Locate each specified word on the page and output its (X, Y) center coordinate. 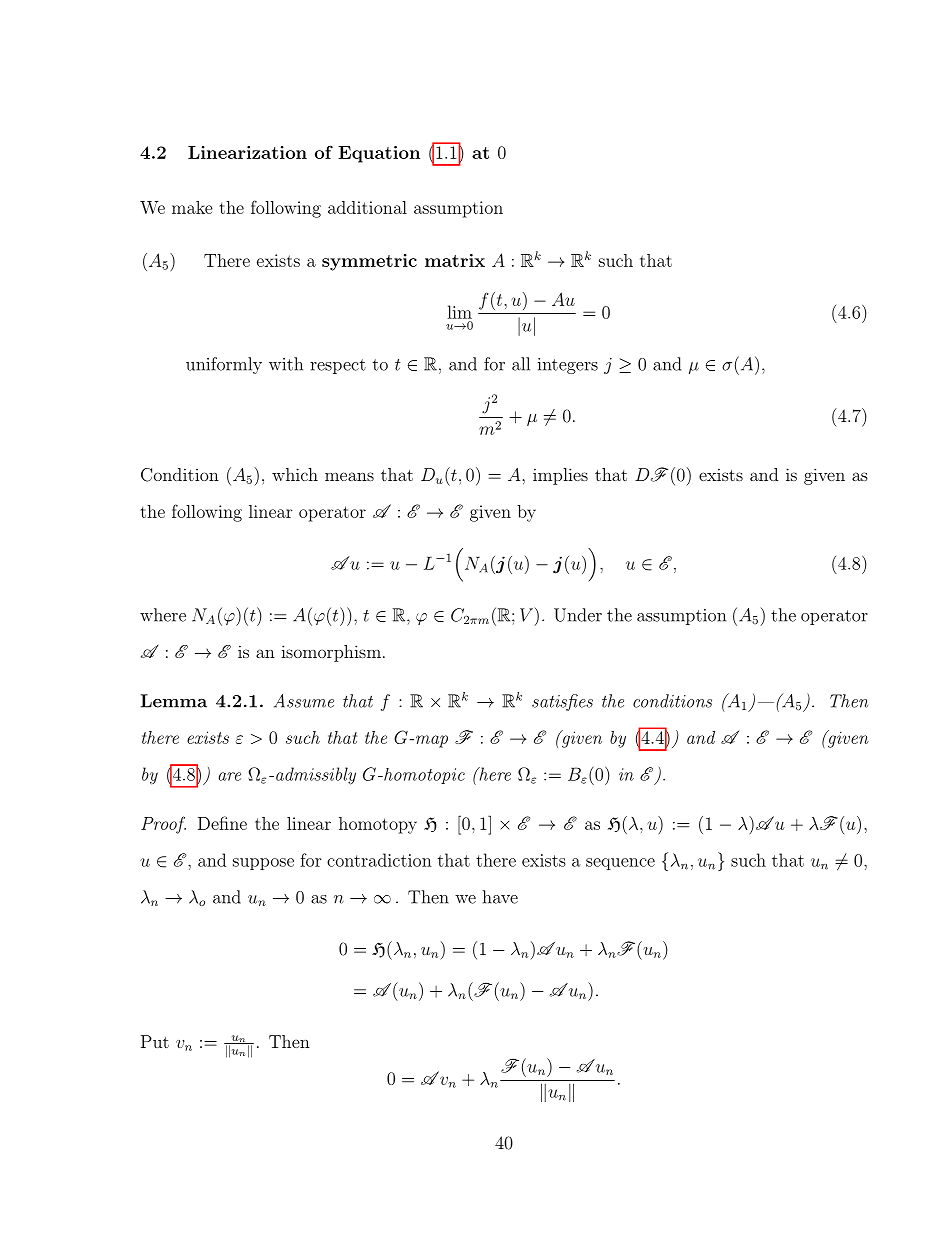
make (192, 207)
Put (155, 1041)
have (500, 897)
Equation (379, 154)
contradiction (379, 860)
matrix (455, 260)
